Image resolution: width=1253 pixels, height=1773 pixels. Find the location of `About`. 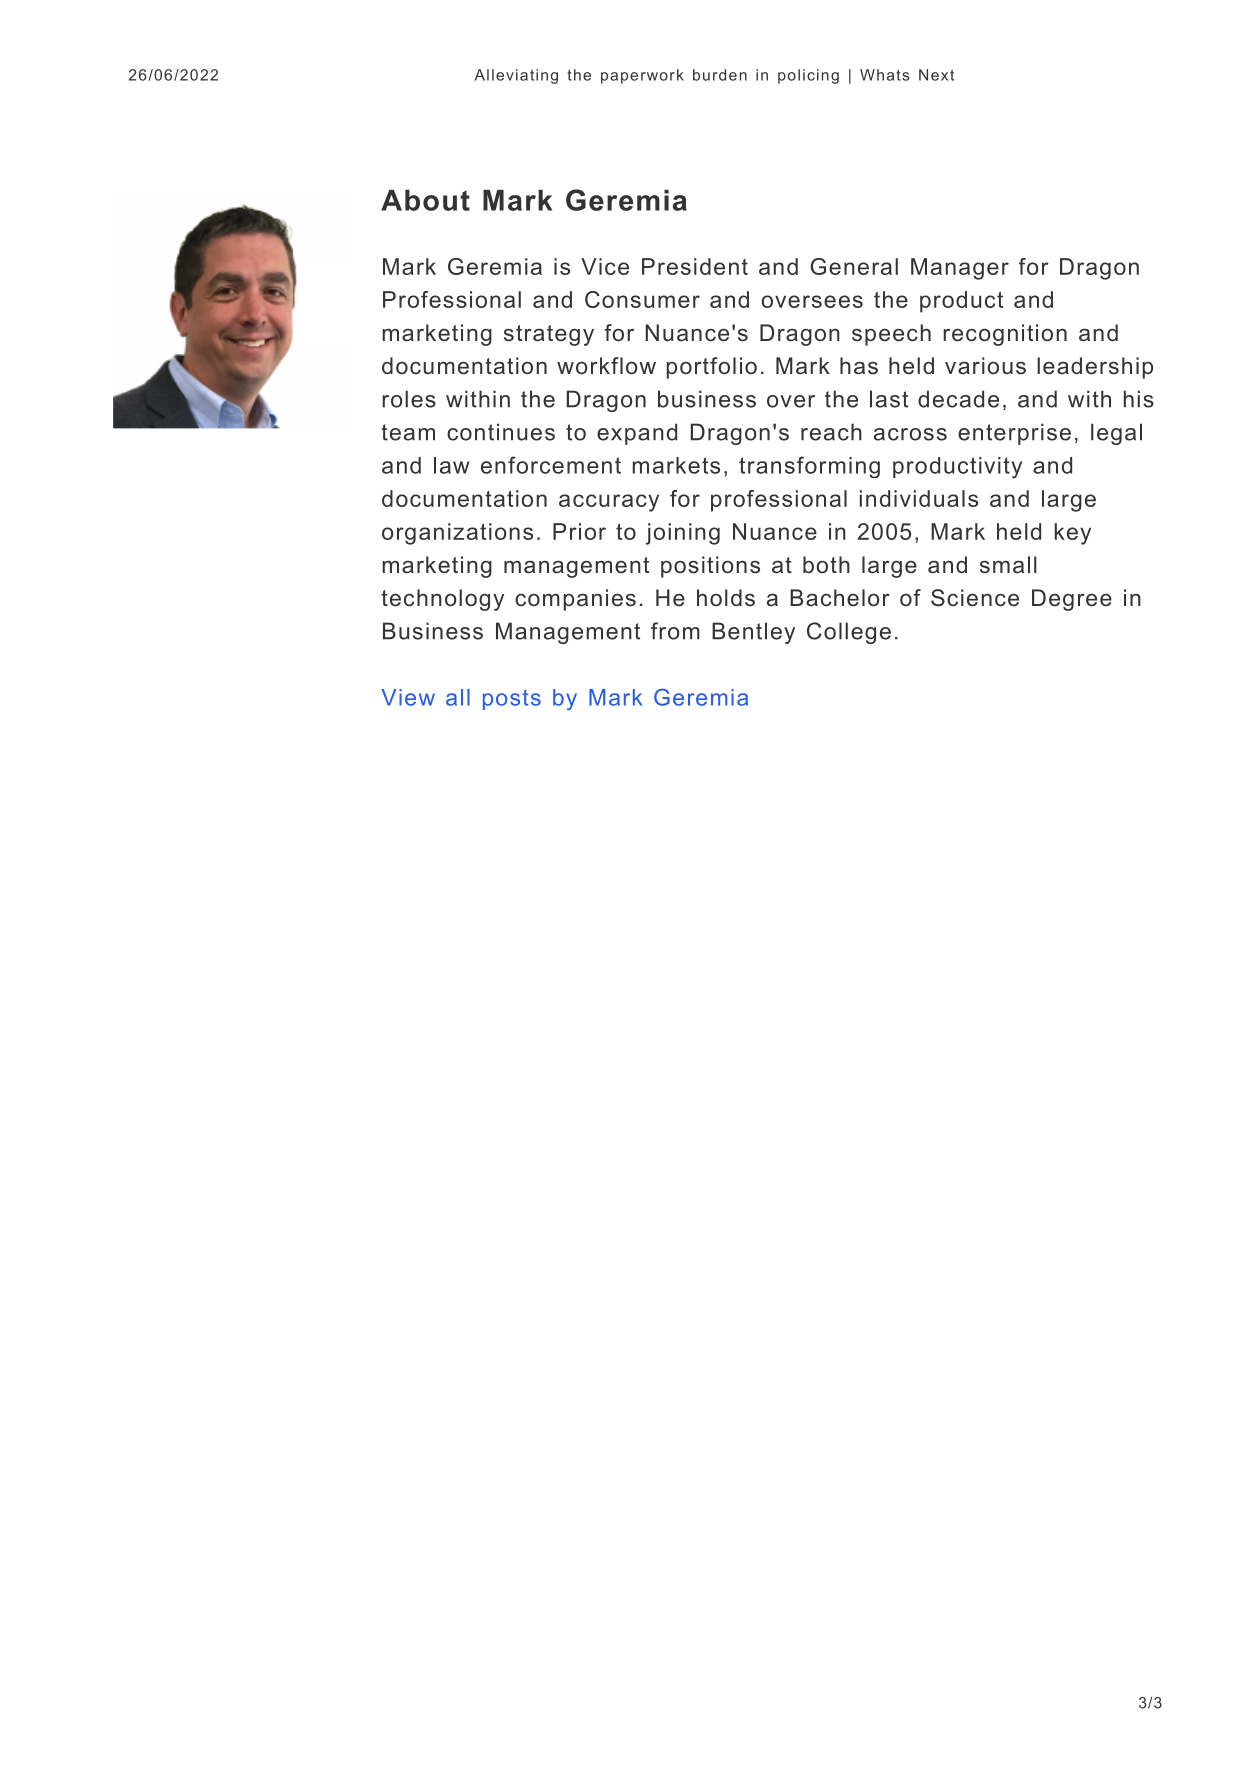

About is located at coordinates (425, 200).
